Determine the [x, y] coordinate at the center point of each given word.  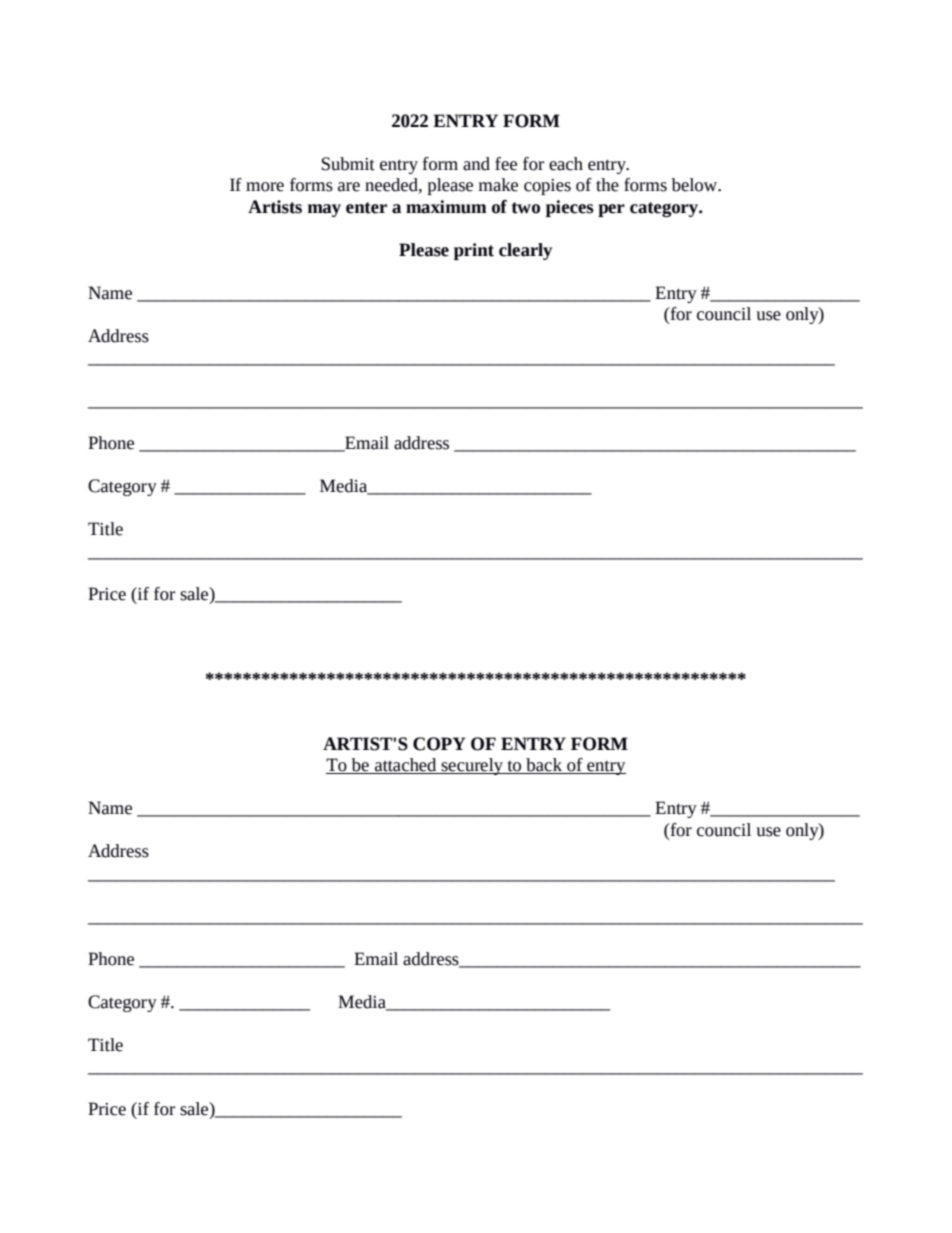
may [324, 210]
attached [406, 766]
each [566, 164]
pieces [570, 208]
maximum [446, 207]
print [474, 251]
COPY [439, 744]
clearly [525, 251]
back [544, 766]
